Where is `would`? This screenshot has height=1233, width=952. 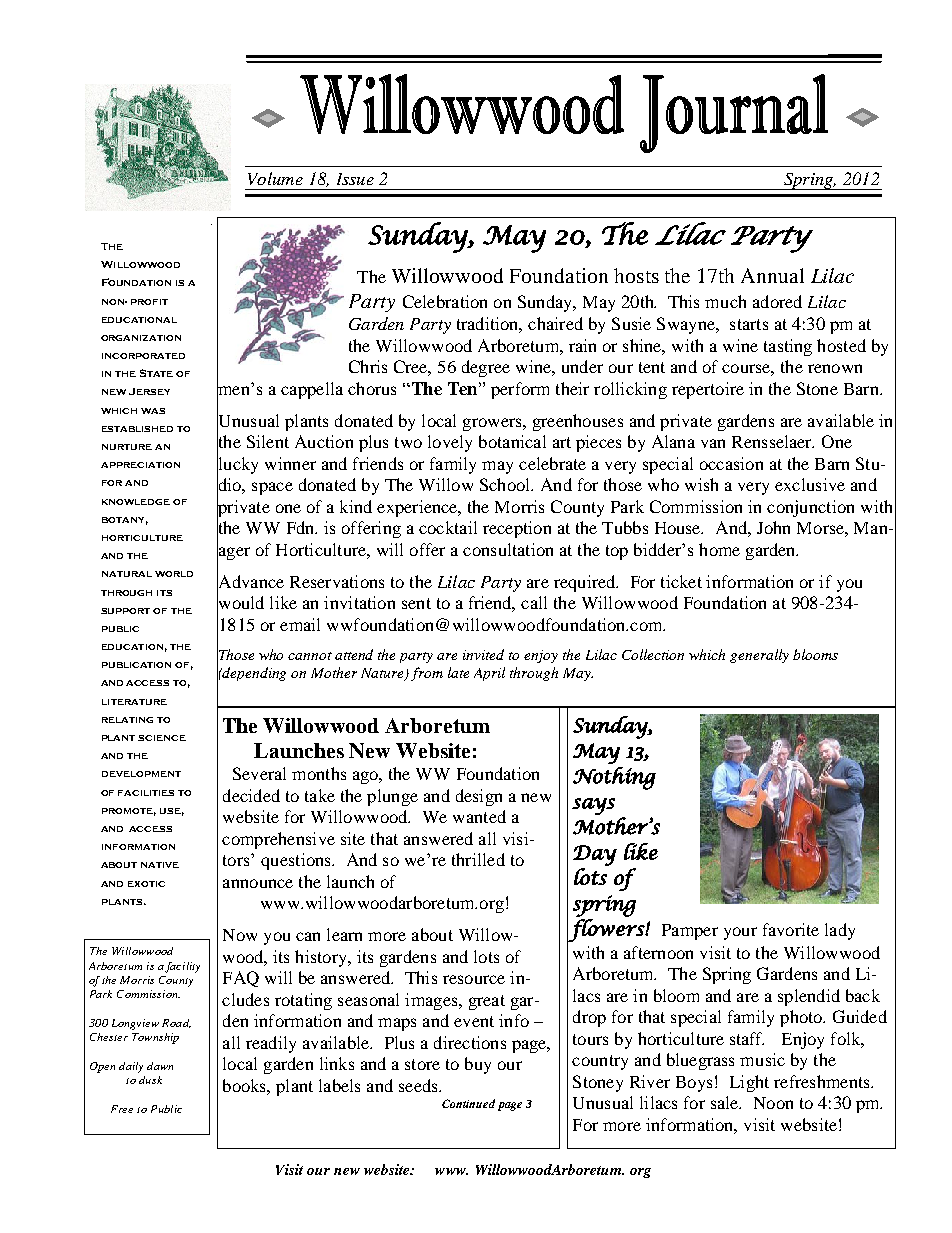 would is located at coordinates (240, 603).
